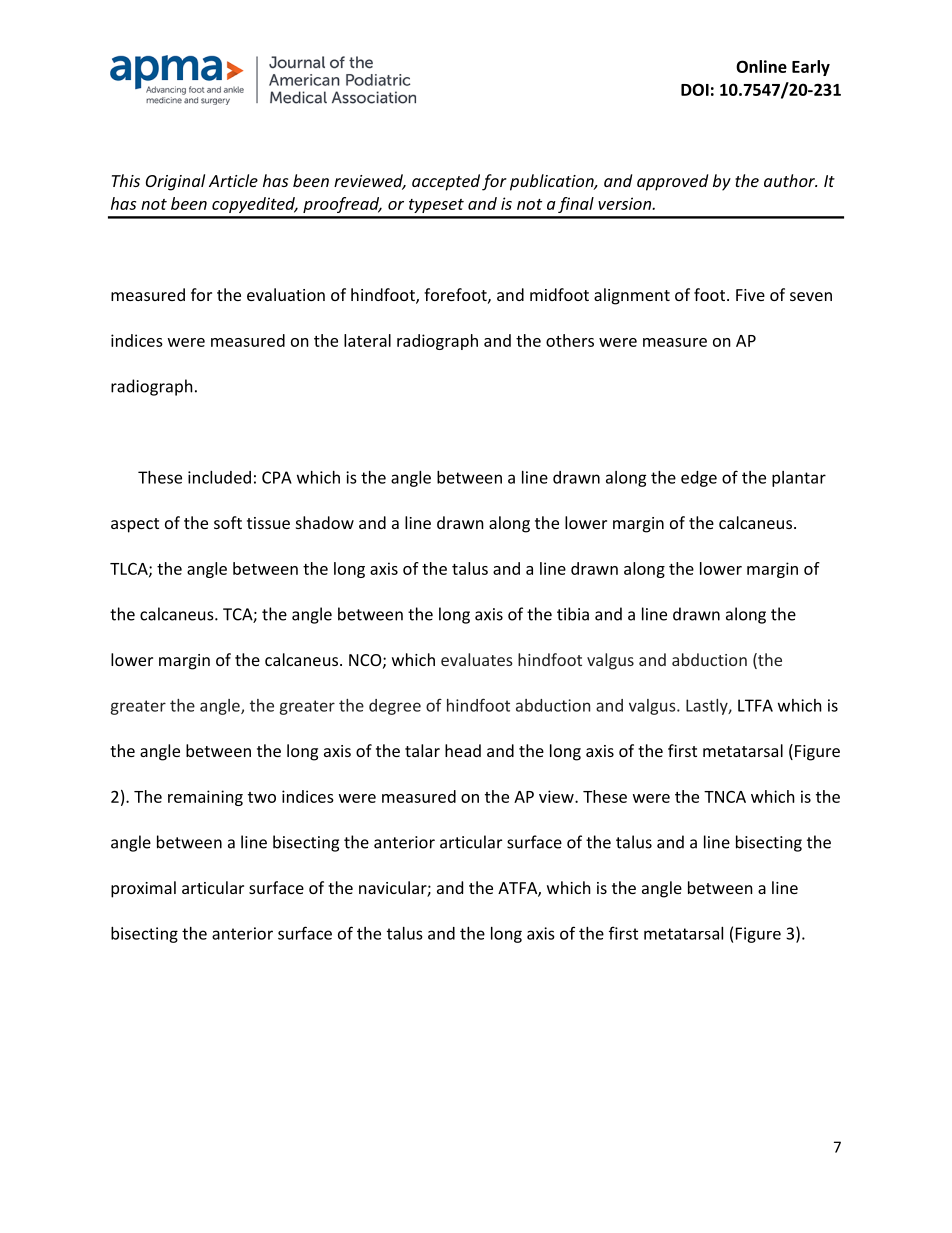 This screenshot has width=952, height=1233. What do you see at coordinates (422, 750) in the screenshot?
I see `talar` at bounding box center [422, 750].
